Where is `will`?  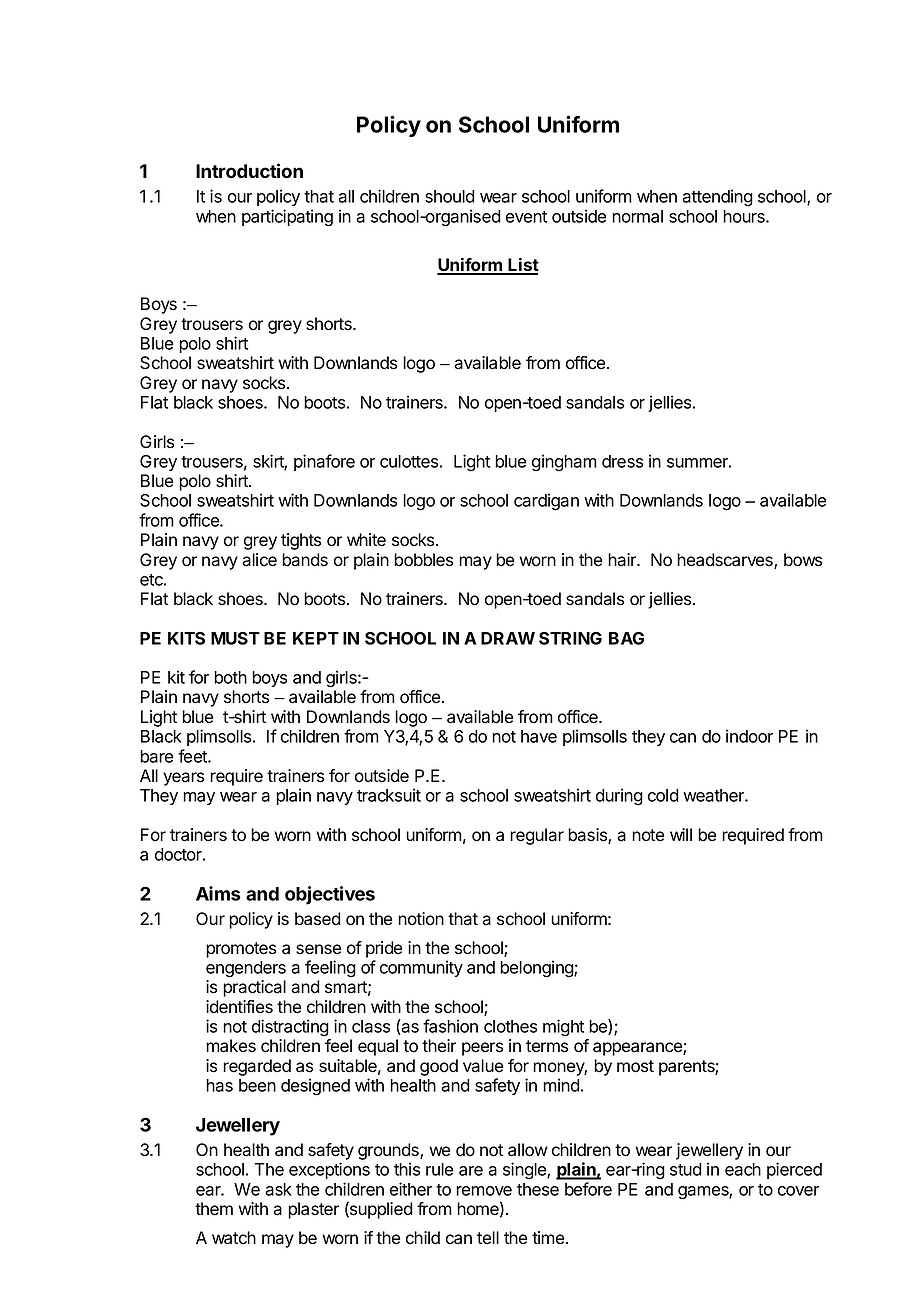 will is located at coordinates (681, 834).
